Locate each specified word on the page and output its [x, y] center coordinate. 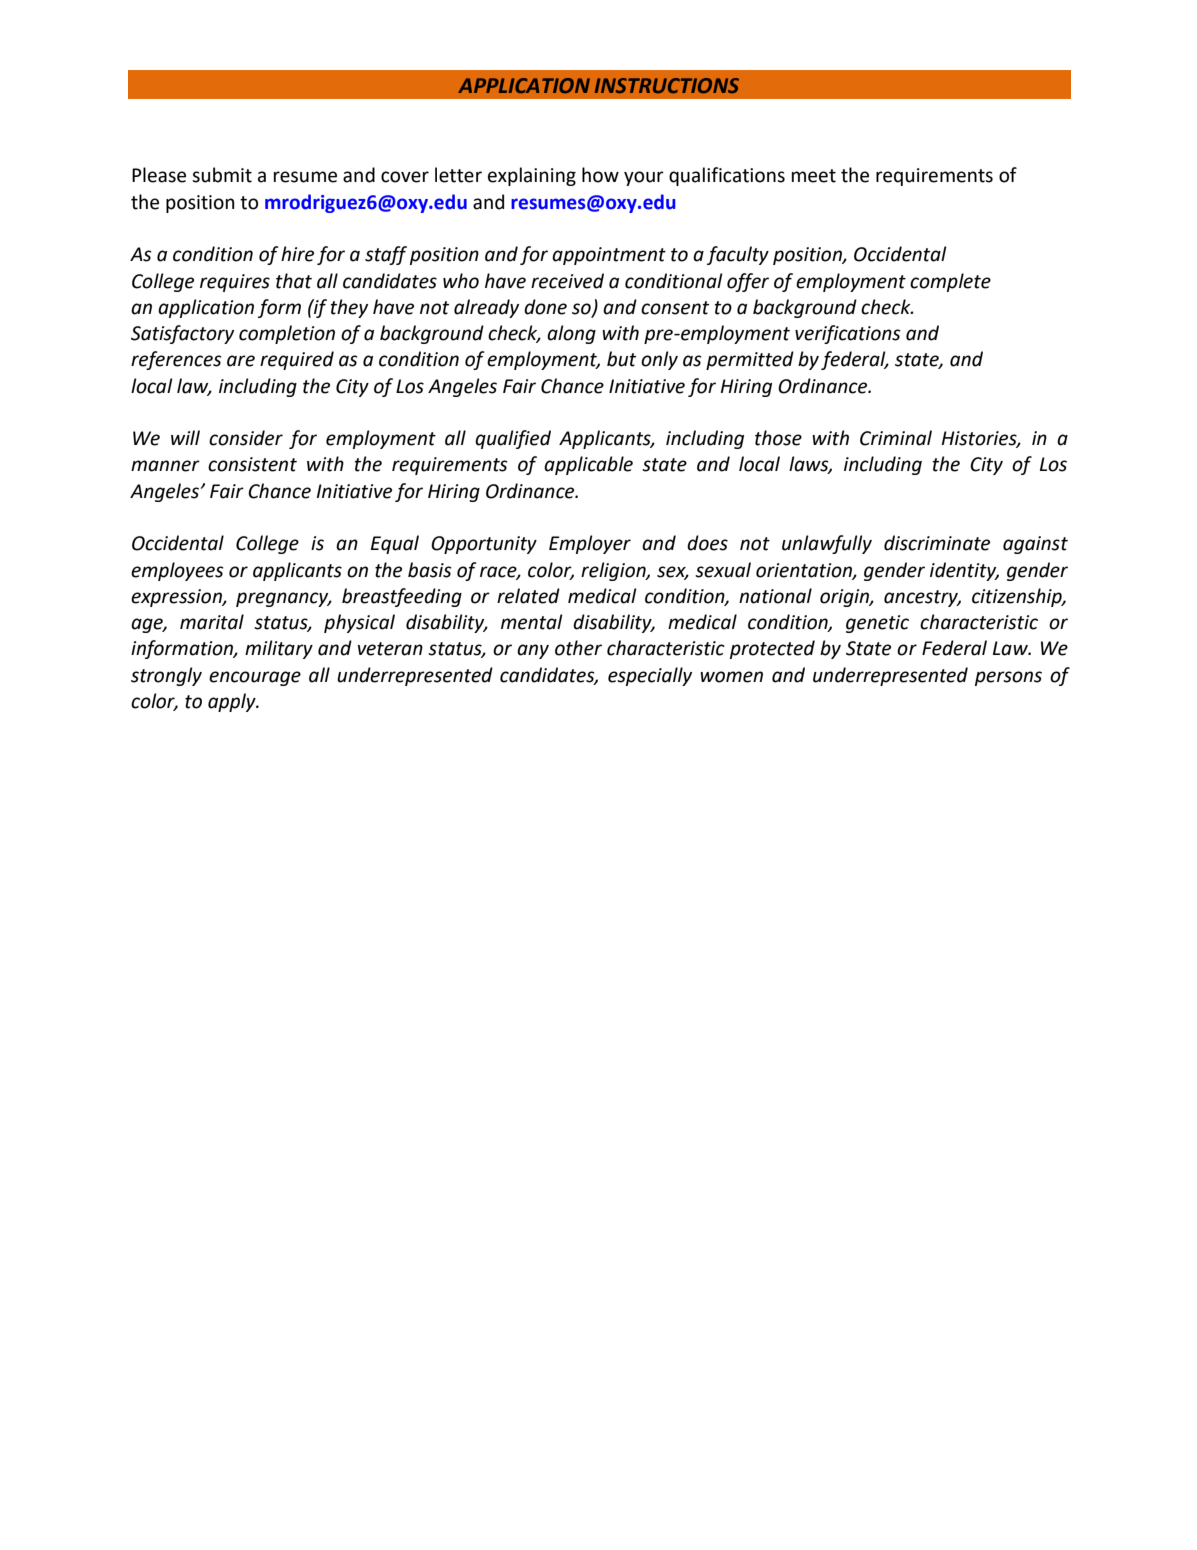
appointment [609, 256]
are [241, 361]
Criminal [896, 438]
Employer [590, 544]
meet [814, 176]
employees [177, 571]
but [621, 359]
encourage [255, 678]
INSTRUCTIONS [667, 85]
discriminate [937, 543]
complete [950, 282]
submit [222, 175]
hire [297, 254]
